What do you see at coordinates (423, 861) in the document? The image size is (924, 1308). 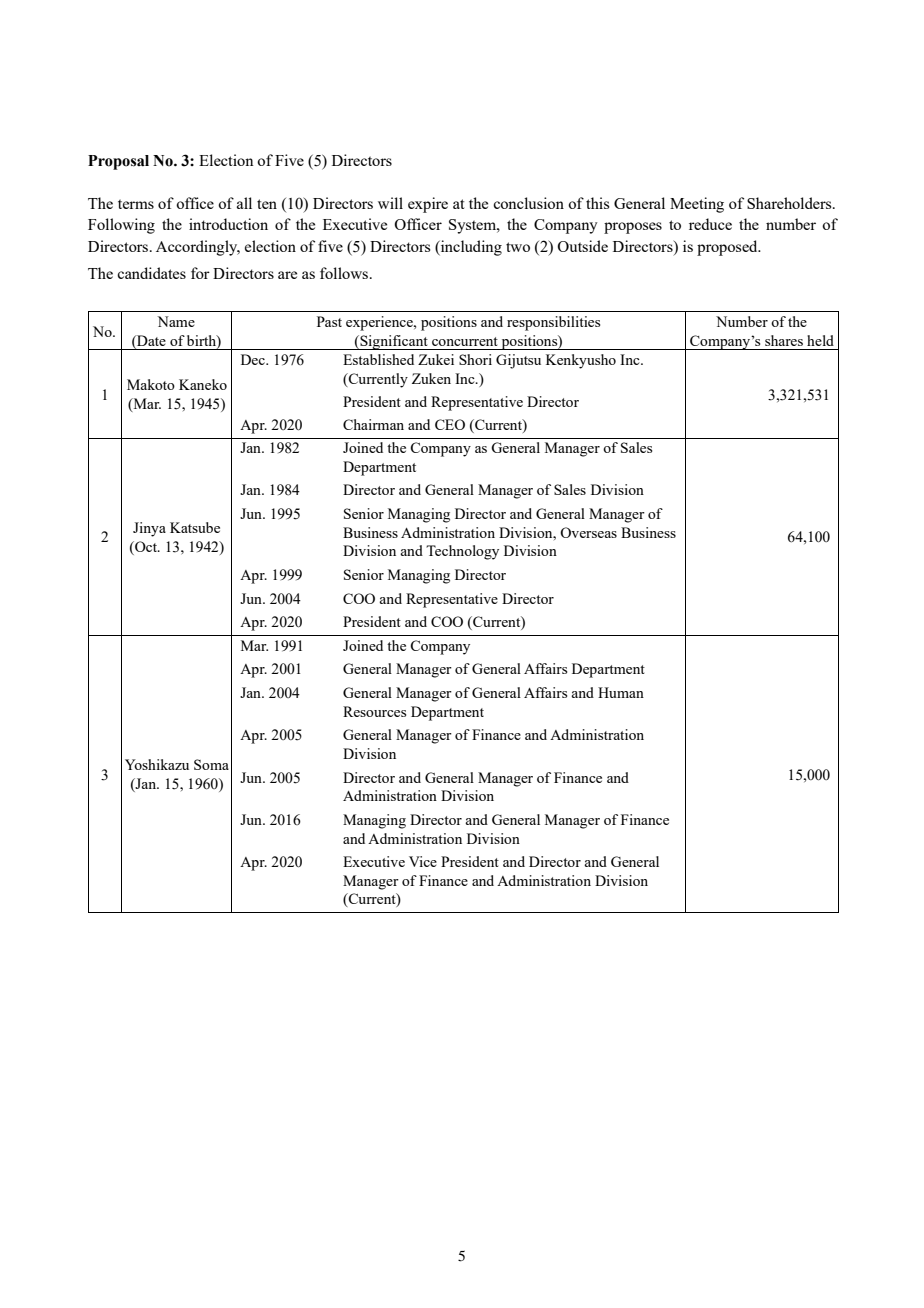 I see `Vice` at bounding box center [423, 861].
